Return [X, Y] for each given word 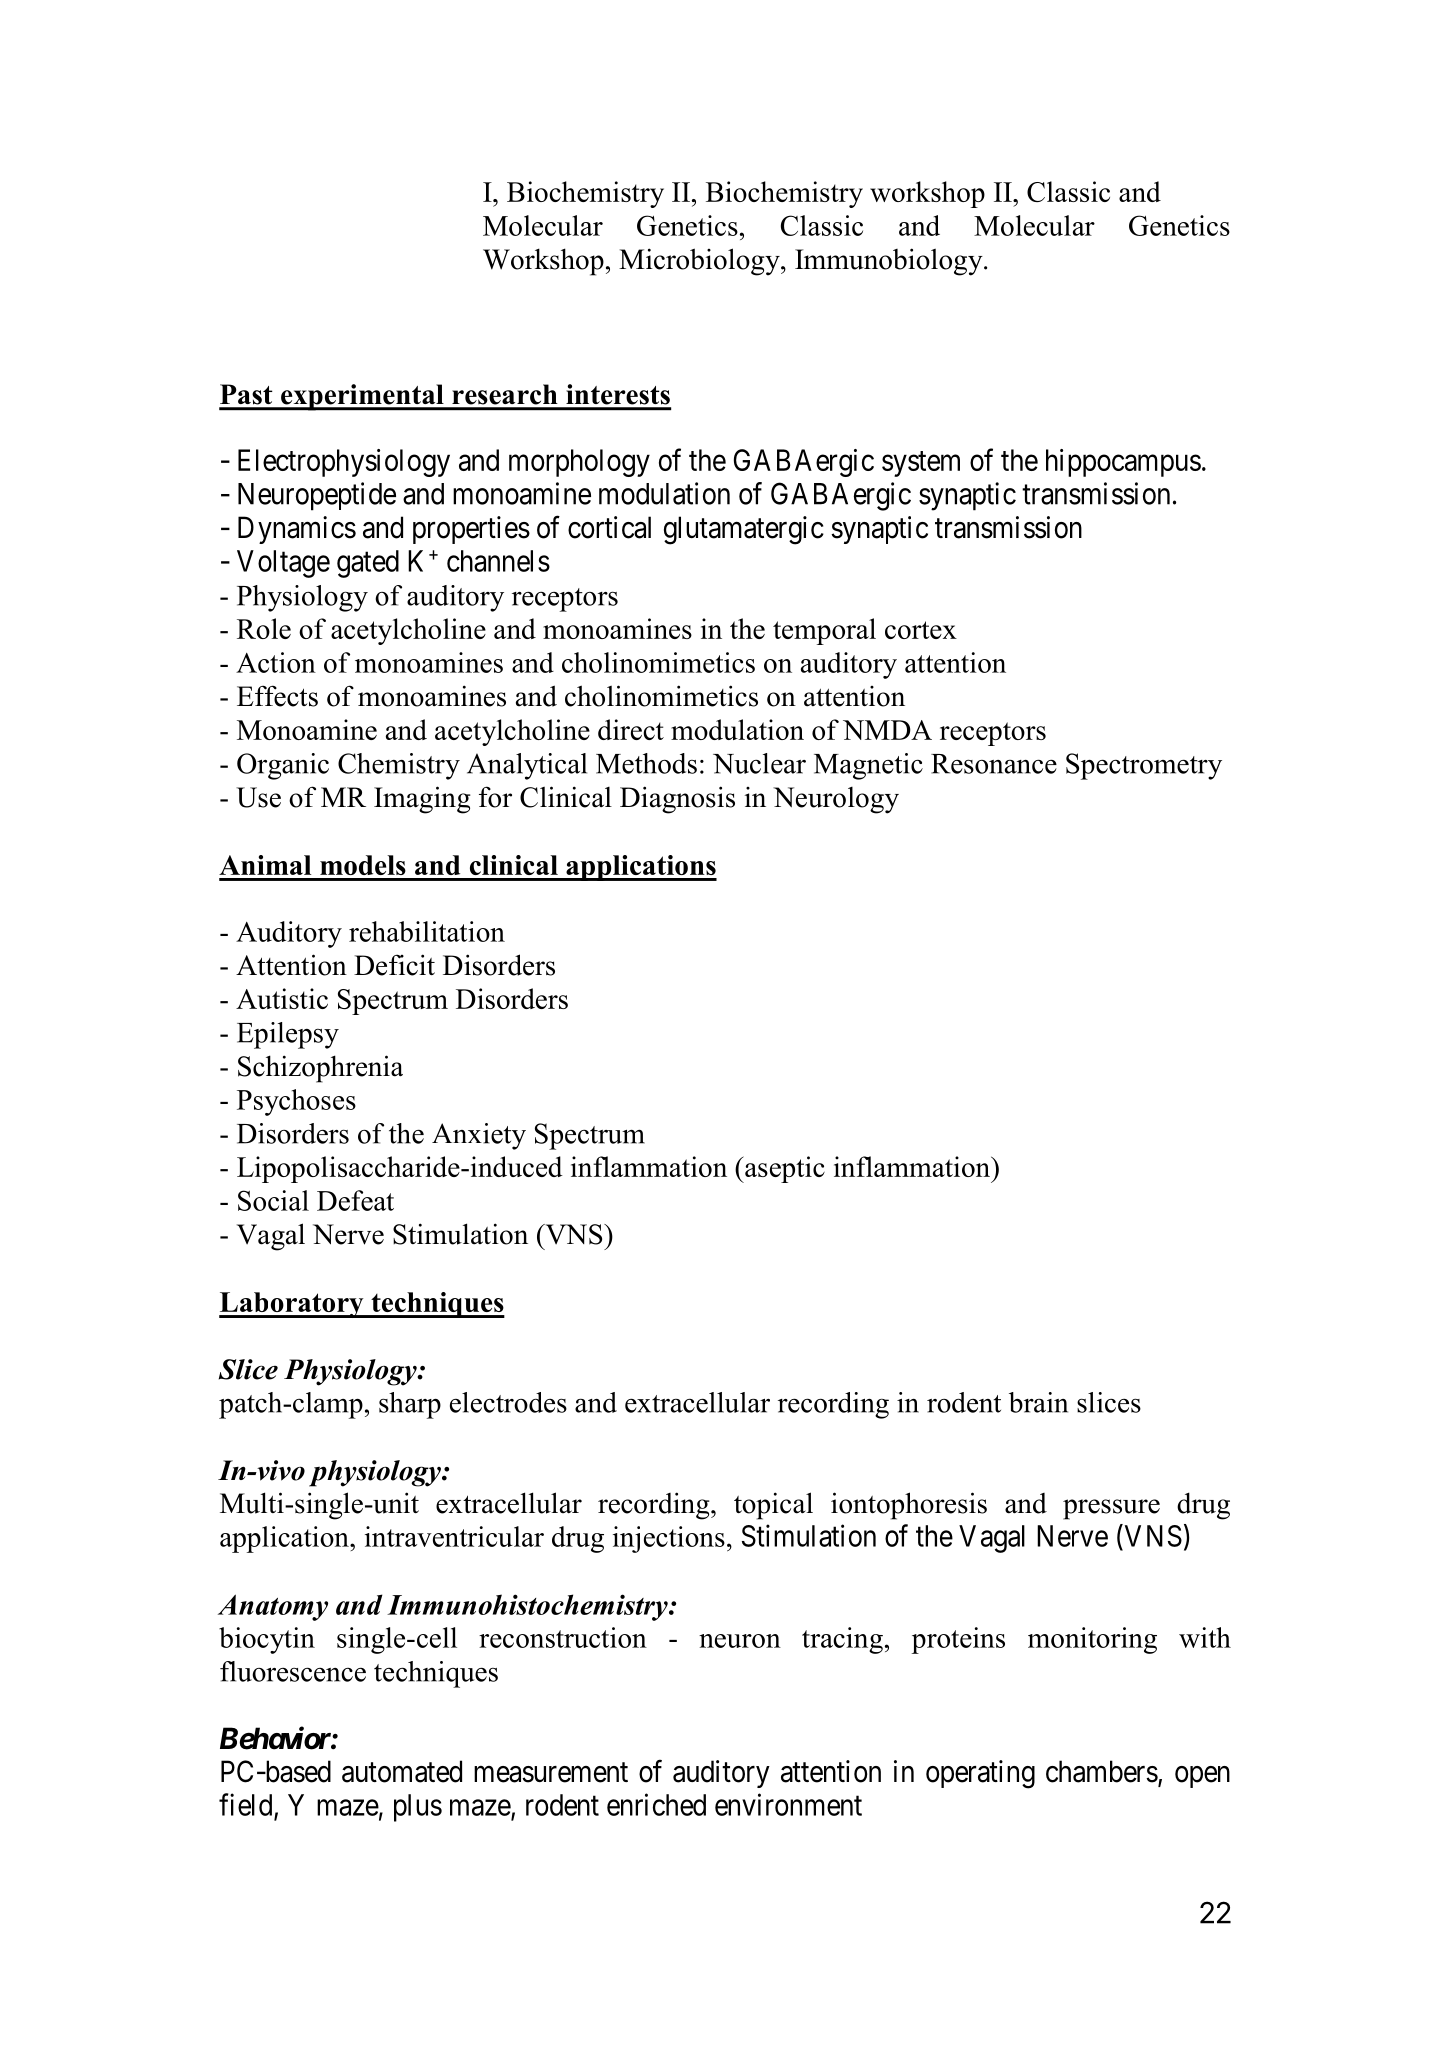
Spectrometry [1144, 766]
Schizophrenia [320, 1069]
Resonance [994, 764]
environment [788, 1804]
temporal [824, 631]
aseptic [784, 1169]
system [921, 464]
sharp [410, 1405]
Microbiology [700, 262]
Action [276, 662]
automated [402, 1771]
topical [773, 1506]
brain [1038, 1402]
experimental [362, 397]
